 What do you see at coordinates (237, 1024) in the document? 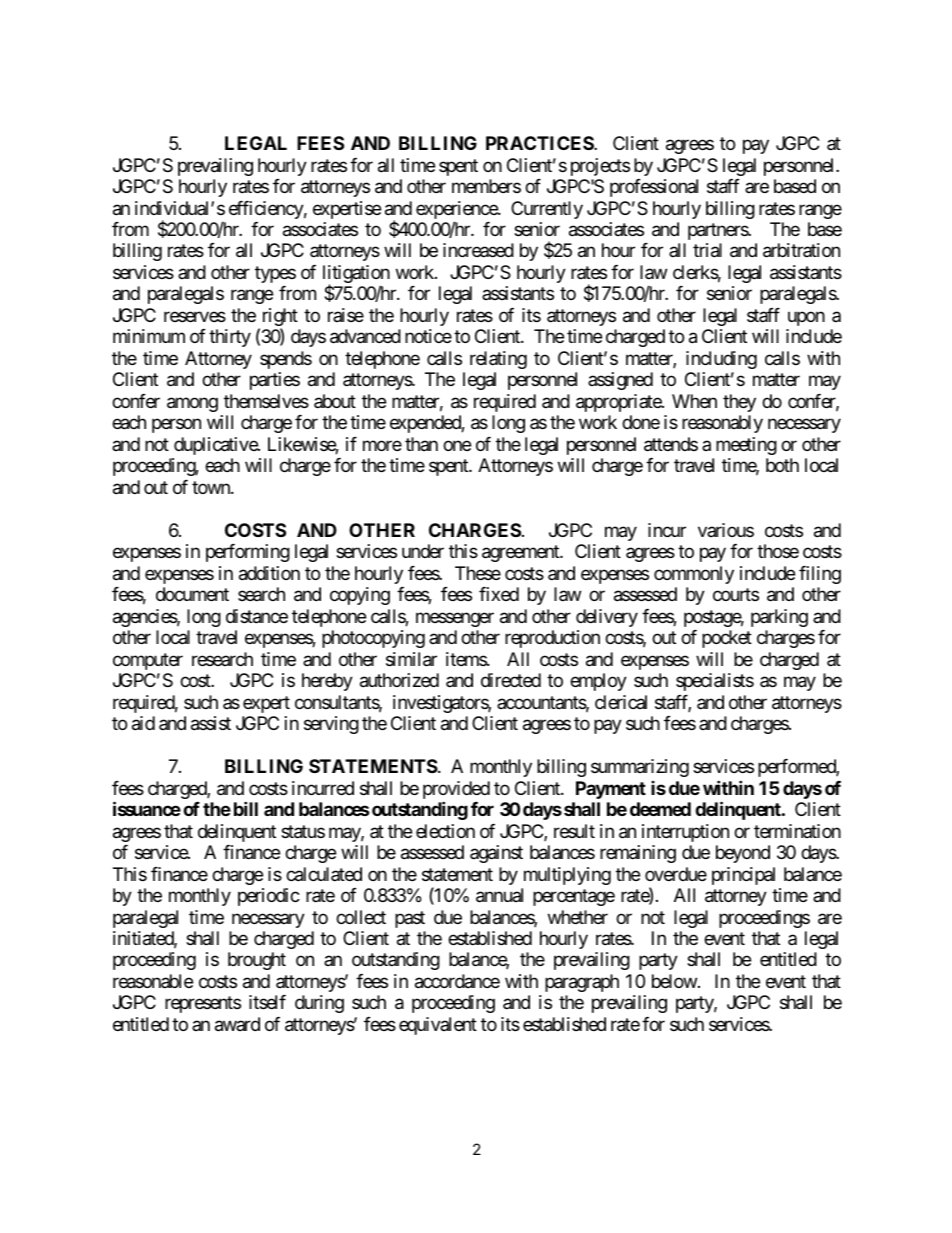
I see `award` at bounding box center [237, 1024].
